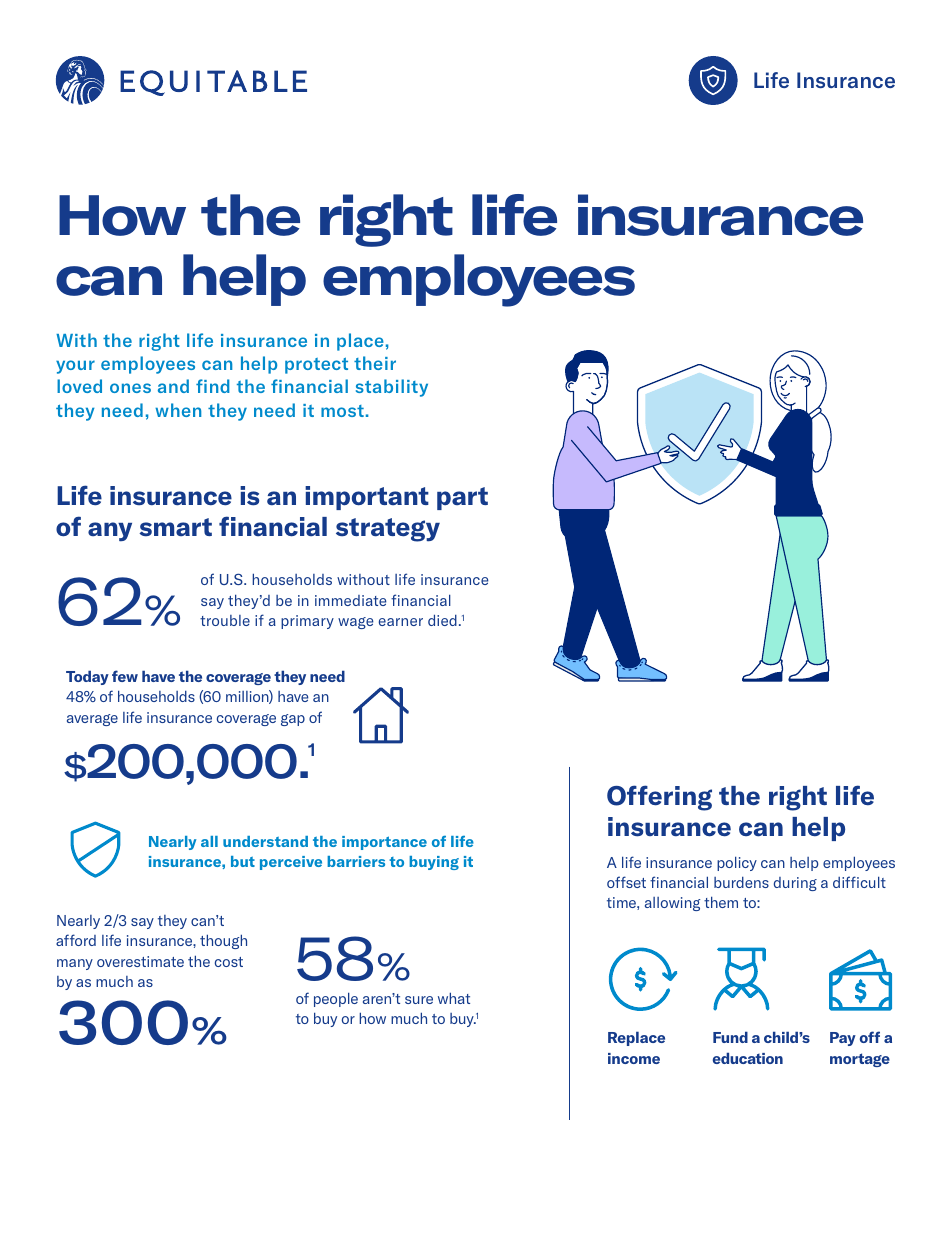 The width and height of the page is (952, 1233). Describe the element at coordinates (130, 388) in the page. I see `ones` at that location.
